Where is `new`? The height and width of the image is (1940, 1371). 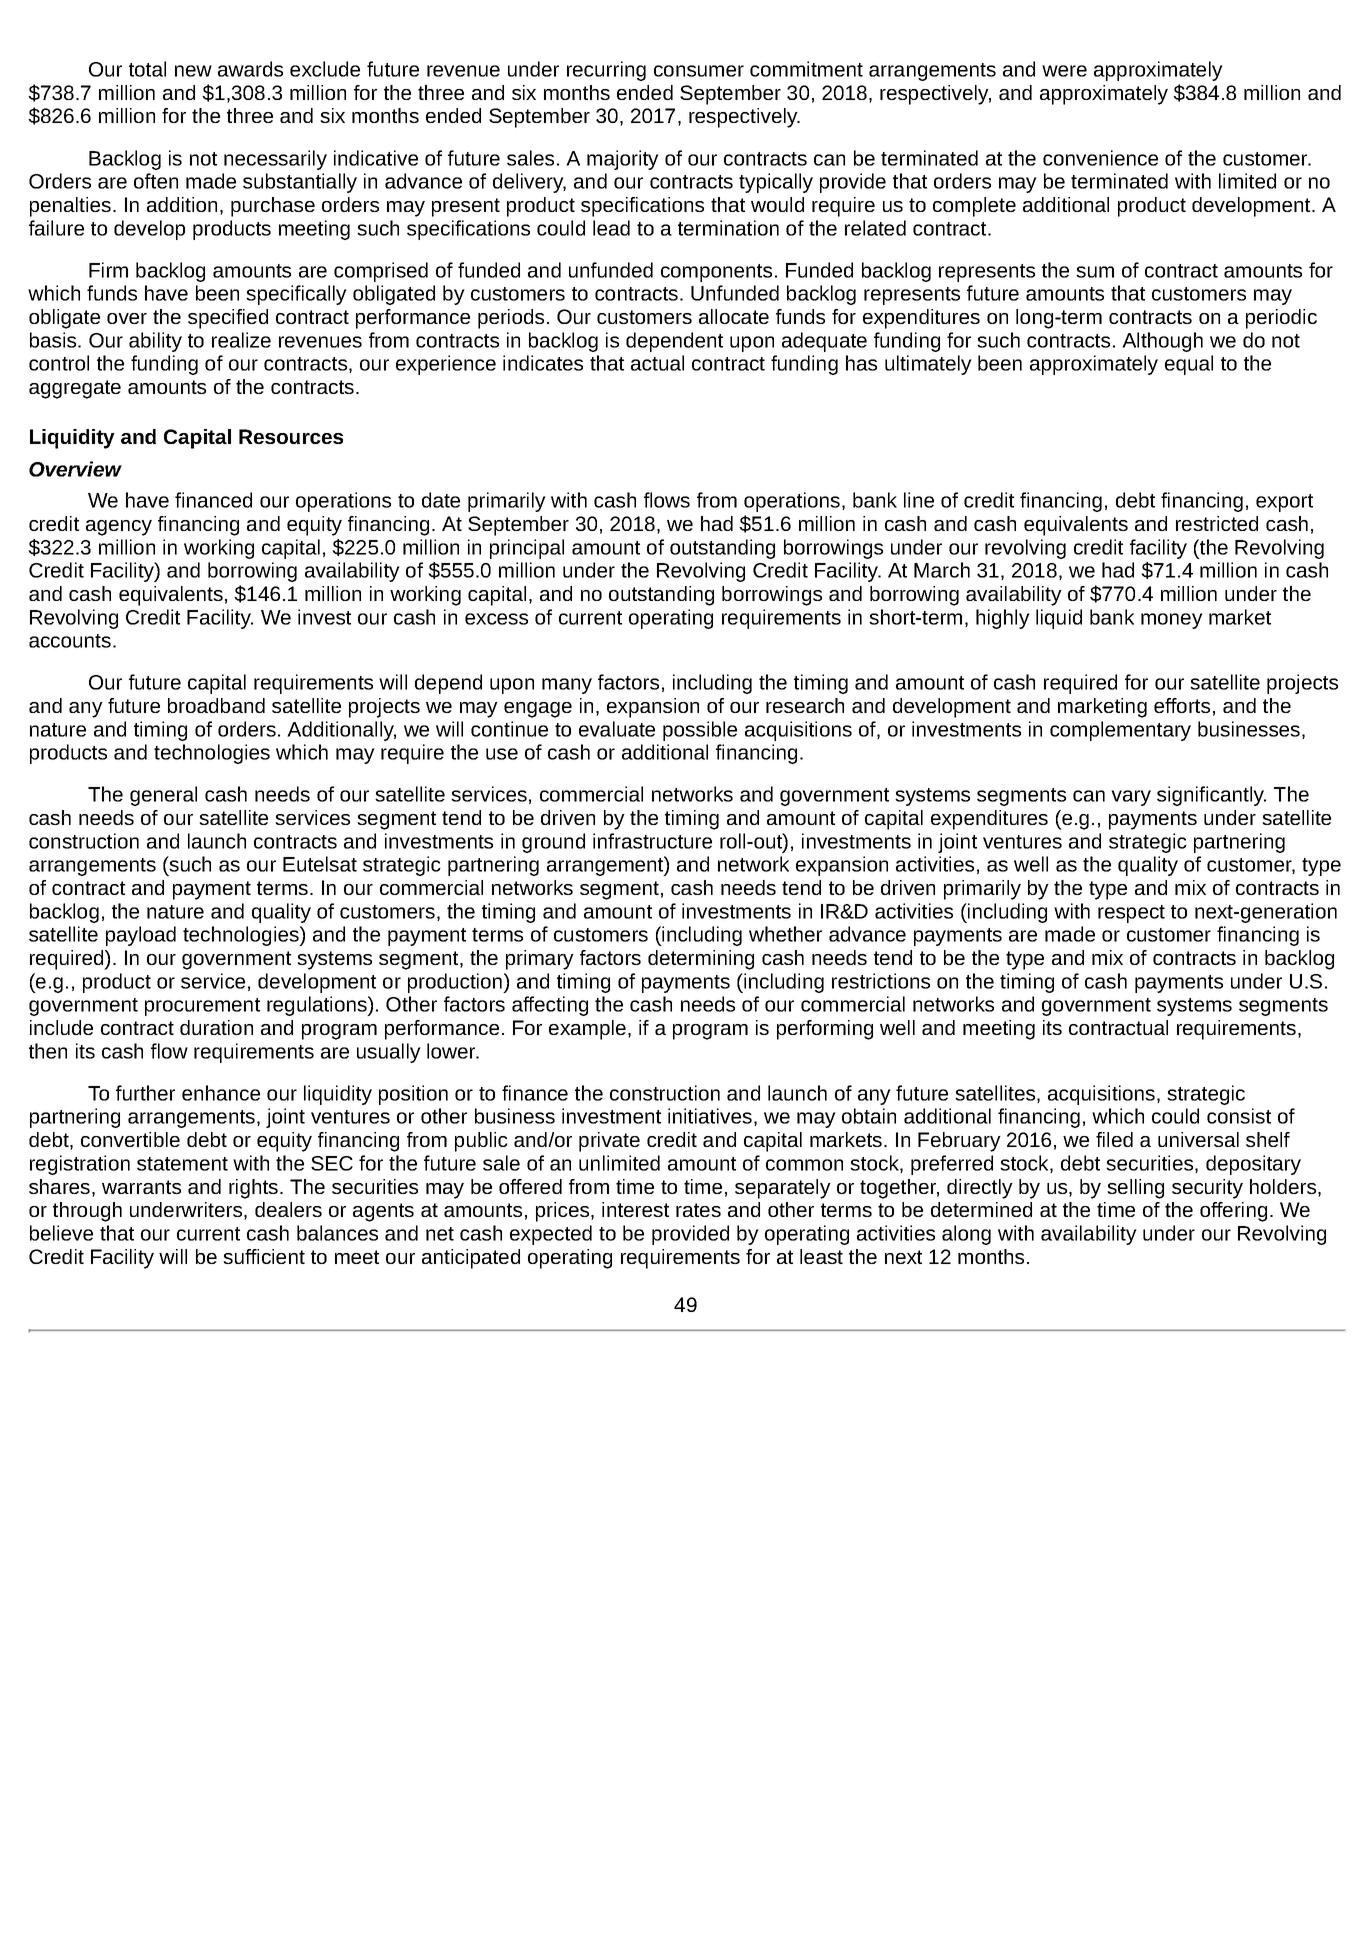 new is located at coordinates (193, 71).
